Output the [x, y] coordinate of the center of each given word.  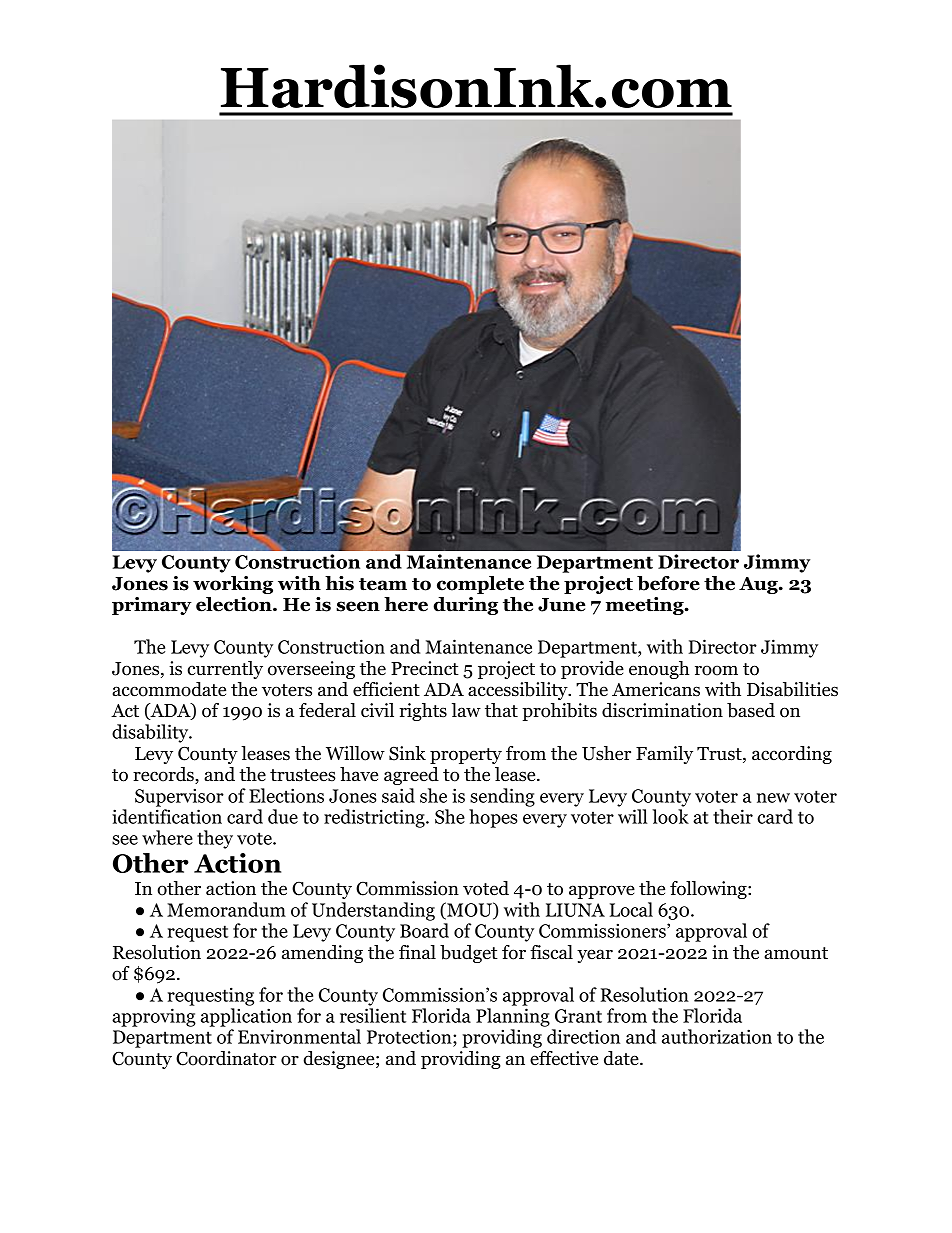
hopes [493, 818]
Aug [759, 585]
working [233, 585]
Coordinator [226, 1058]
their [733, 816]
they [215, 839]
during [465, 606]
